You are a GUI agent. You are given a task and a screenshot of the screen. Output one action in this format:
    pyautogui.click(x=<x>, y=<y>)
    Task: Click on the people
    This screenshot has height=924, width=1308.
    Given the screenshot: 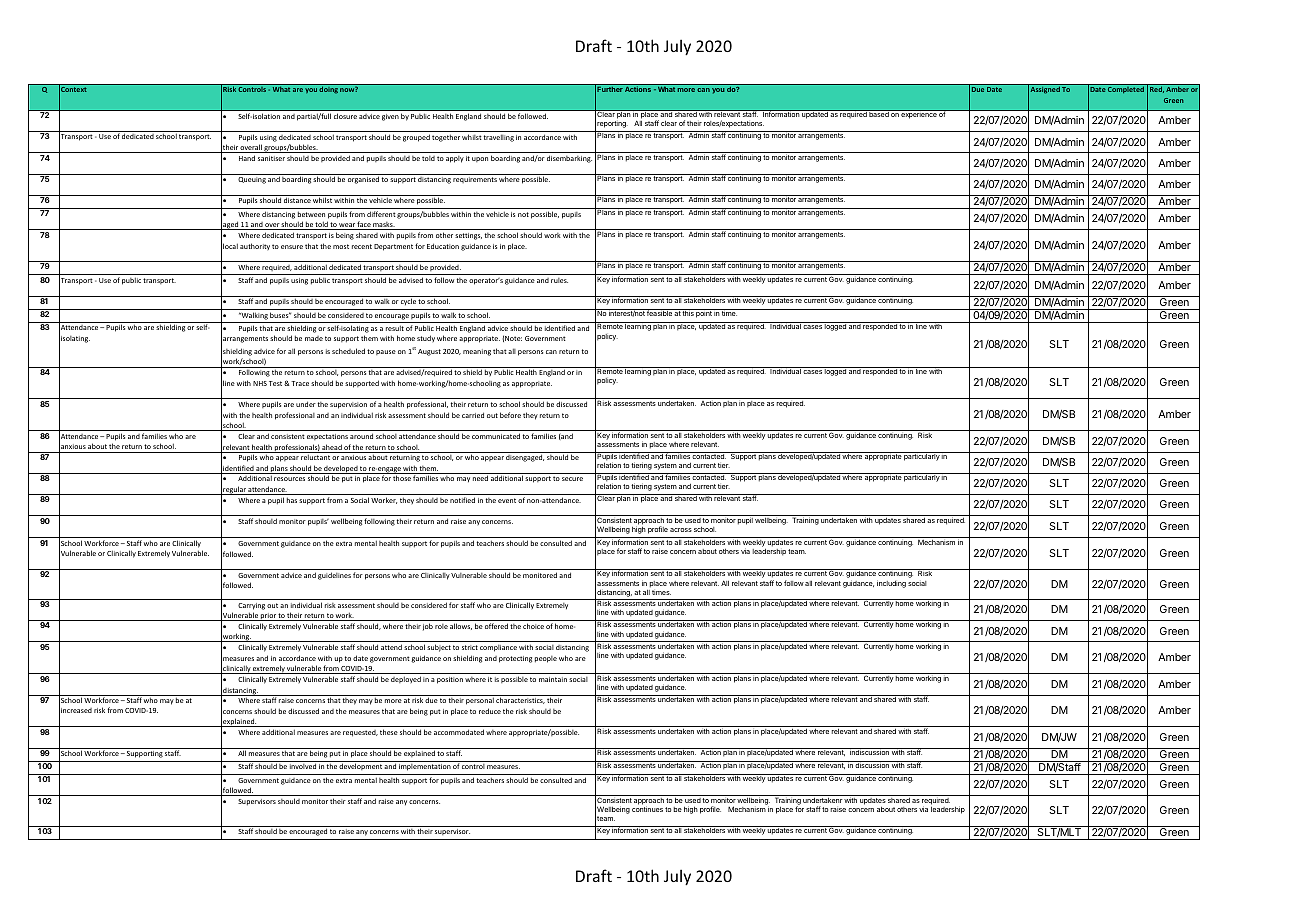 What is the action you would take?
    pyautogui.click(x=546, y=659)
